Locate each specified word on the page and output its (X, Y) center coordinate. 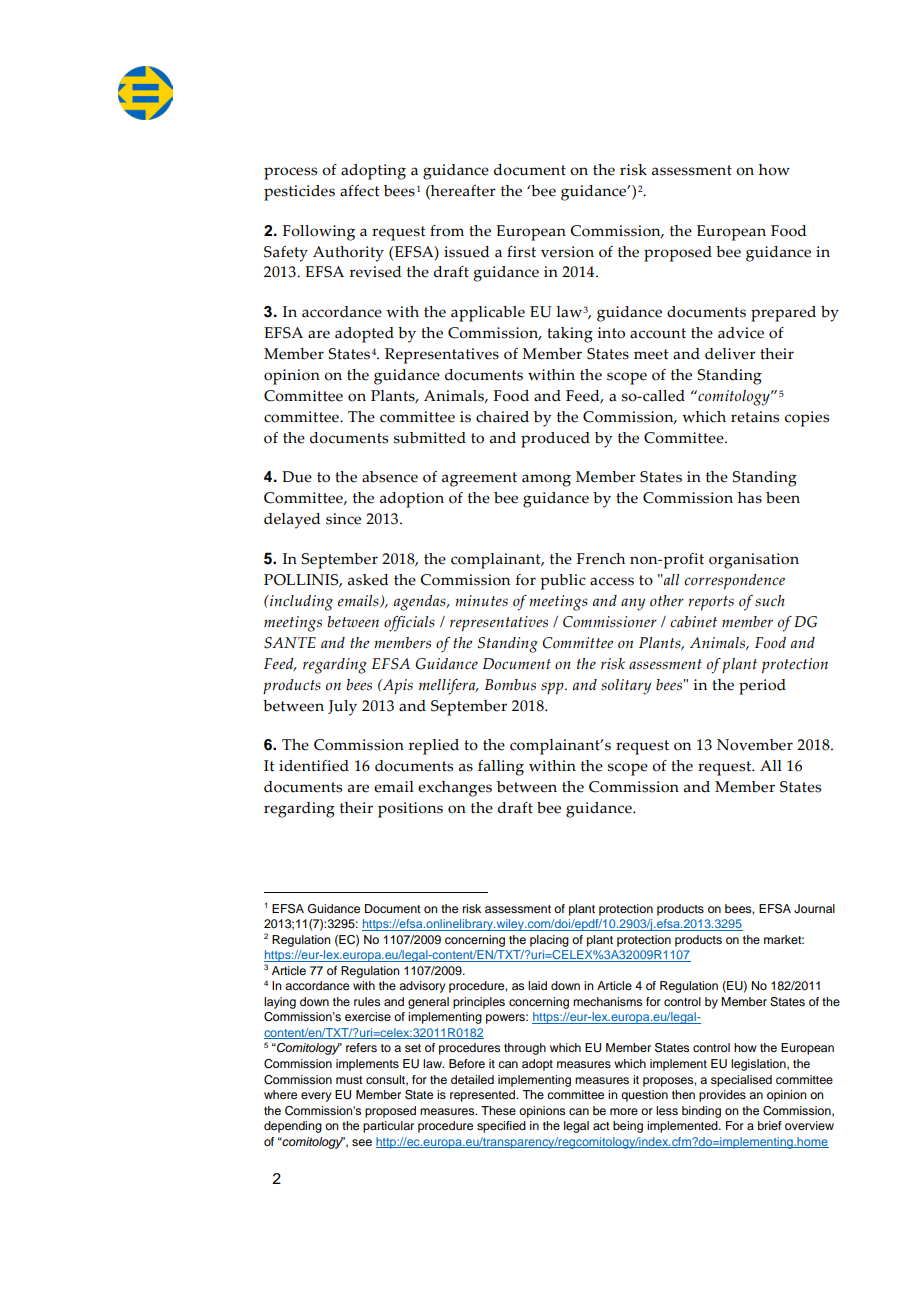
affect (360, 191)
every (316, 1097)
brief (770, 1125)
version (567, 252)
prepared (783, 314)
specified (501, 1127)
